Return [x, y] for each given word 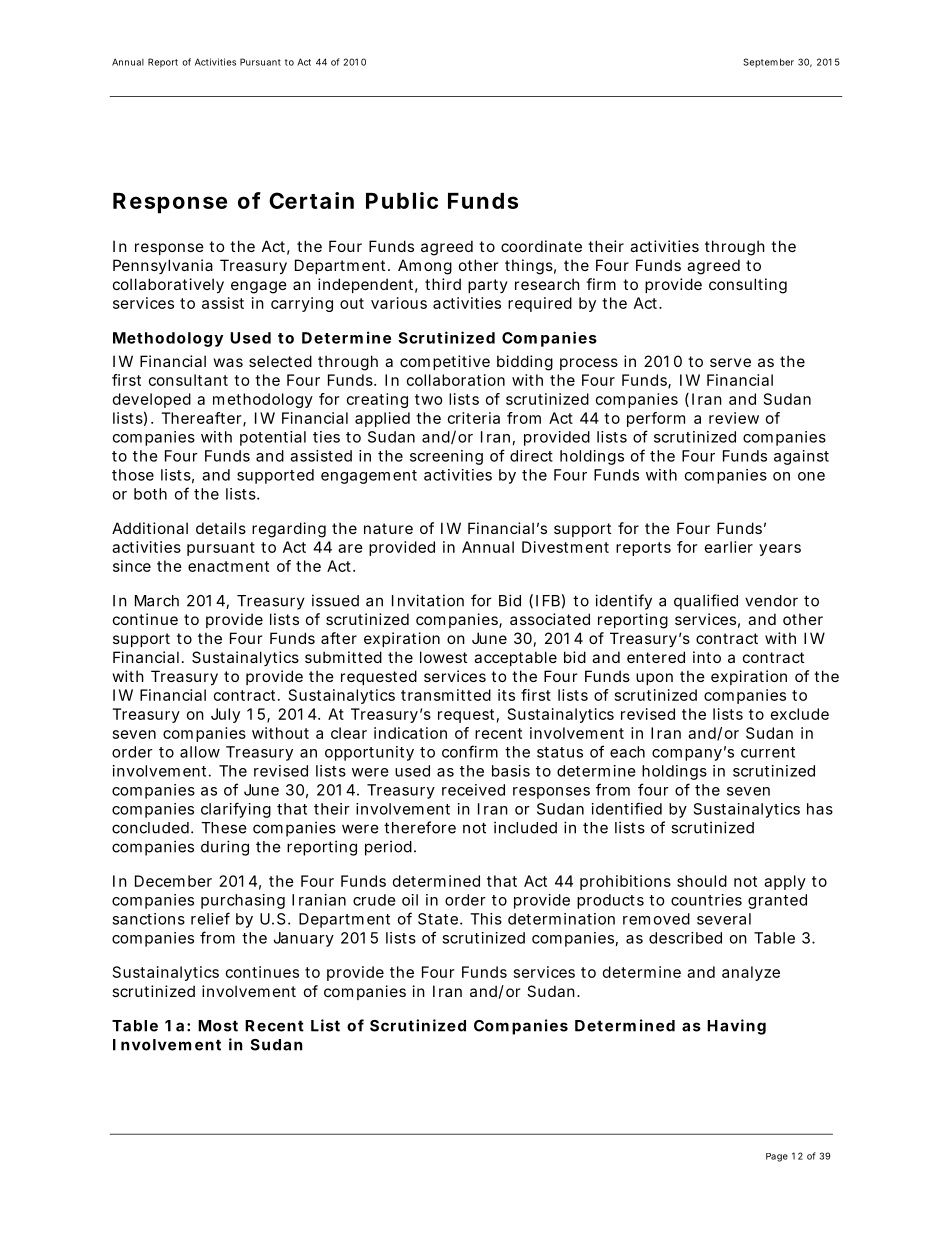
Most [218, 1026]
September [768, 63]
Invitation [428, 600]
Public [402, 200]
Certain [311, 200]
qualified [706, 602]
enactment [228, 566]
